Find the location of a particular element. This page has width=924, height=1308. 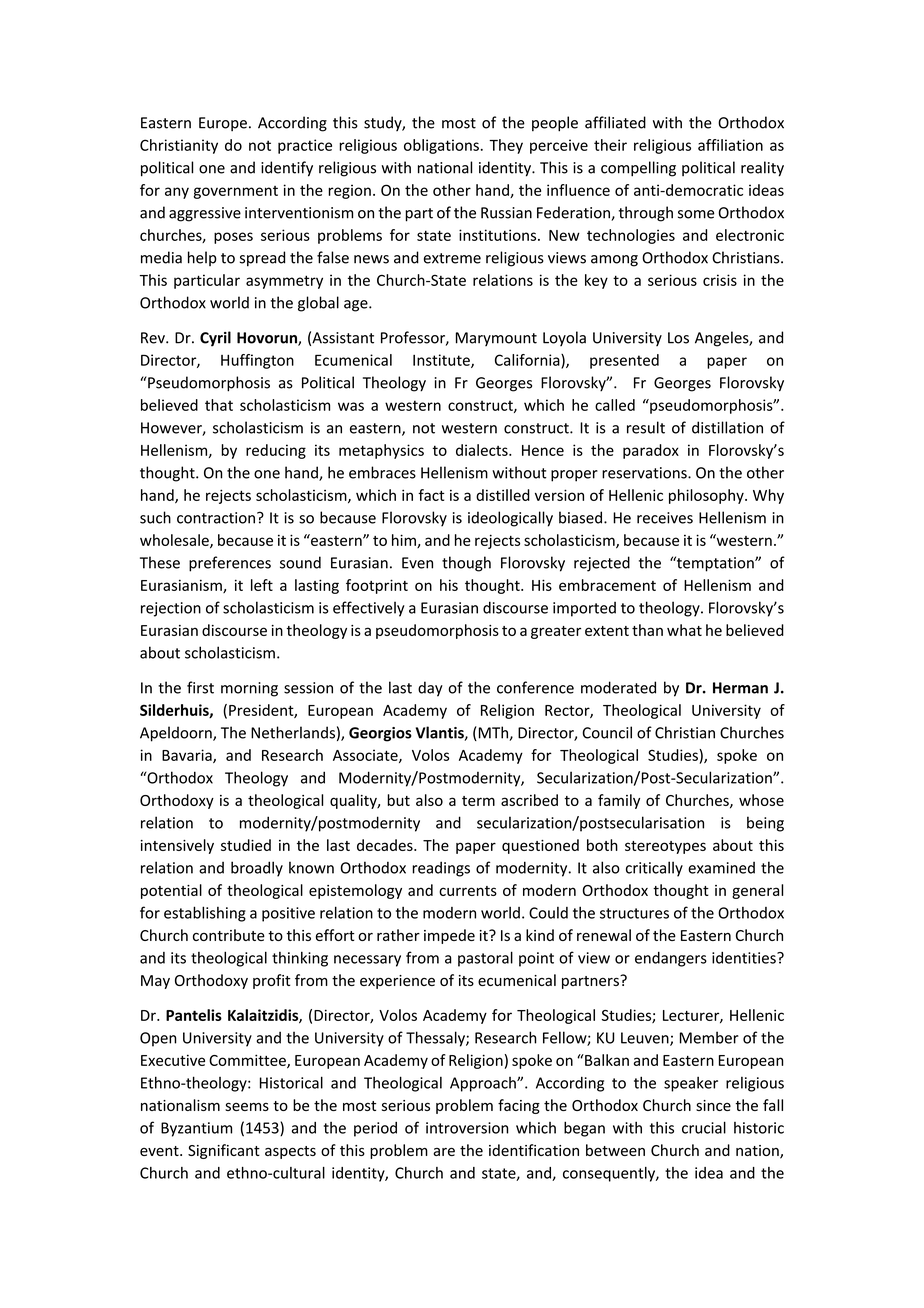

examined is located at coordinates (721, 868).
